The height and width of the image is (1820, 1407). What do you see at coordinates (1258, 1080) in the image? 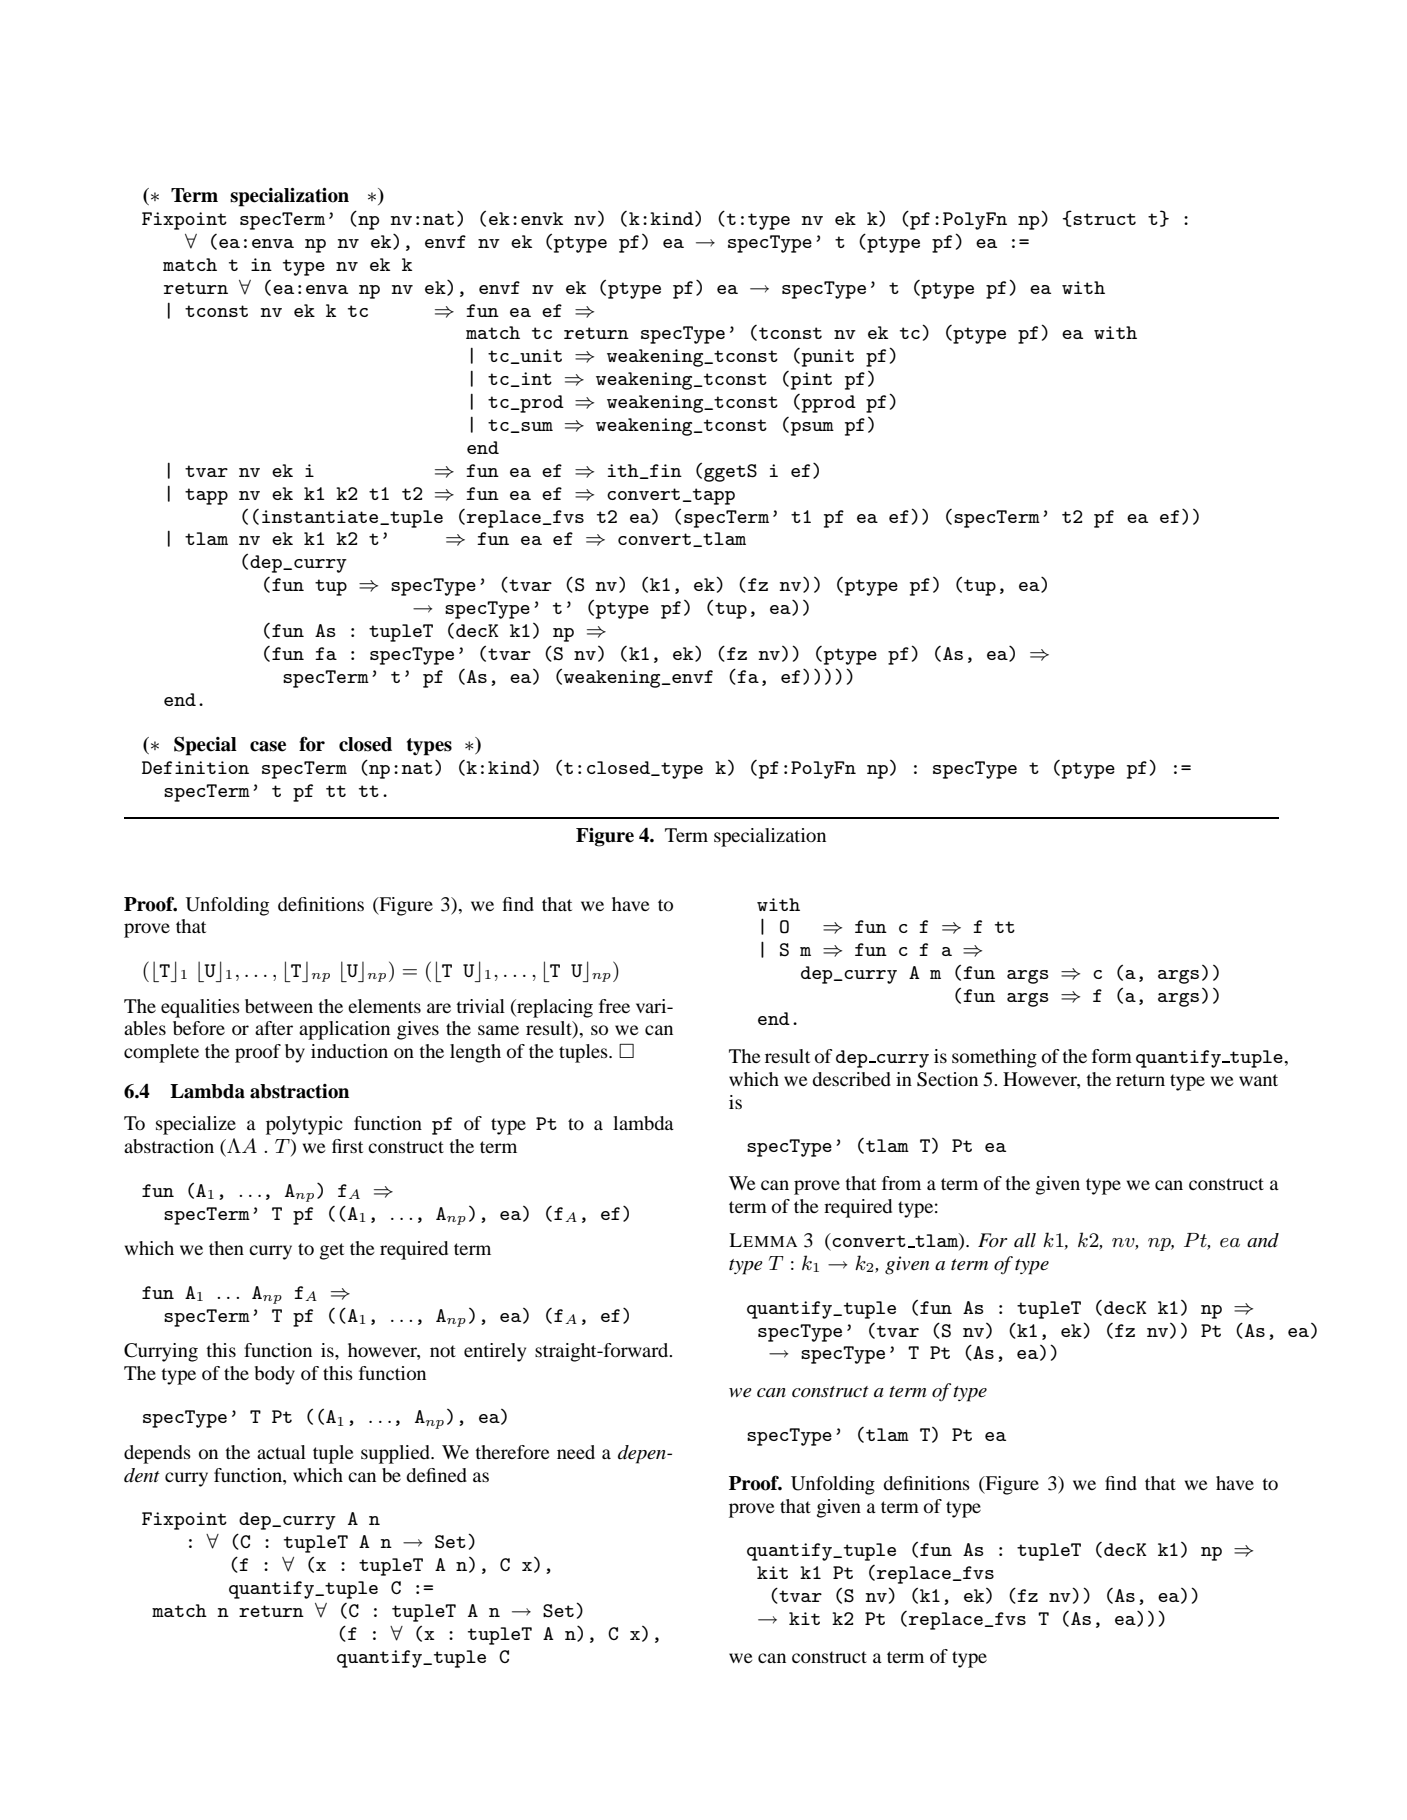
I see `want` at bounding box center [1258, 1080].
